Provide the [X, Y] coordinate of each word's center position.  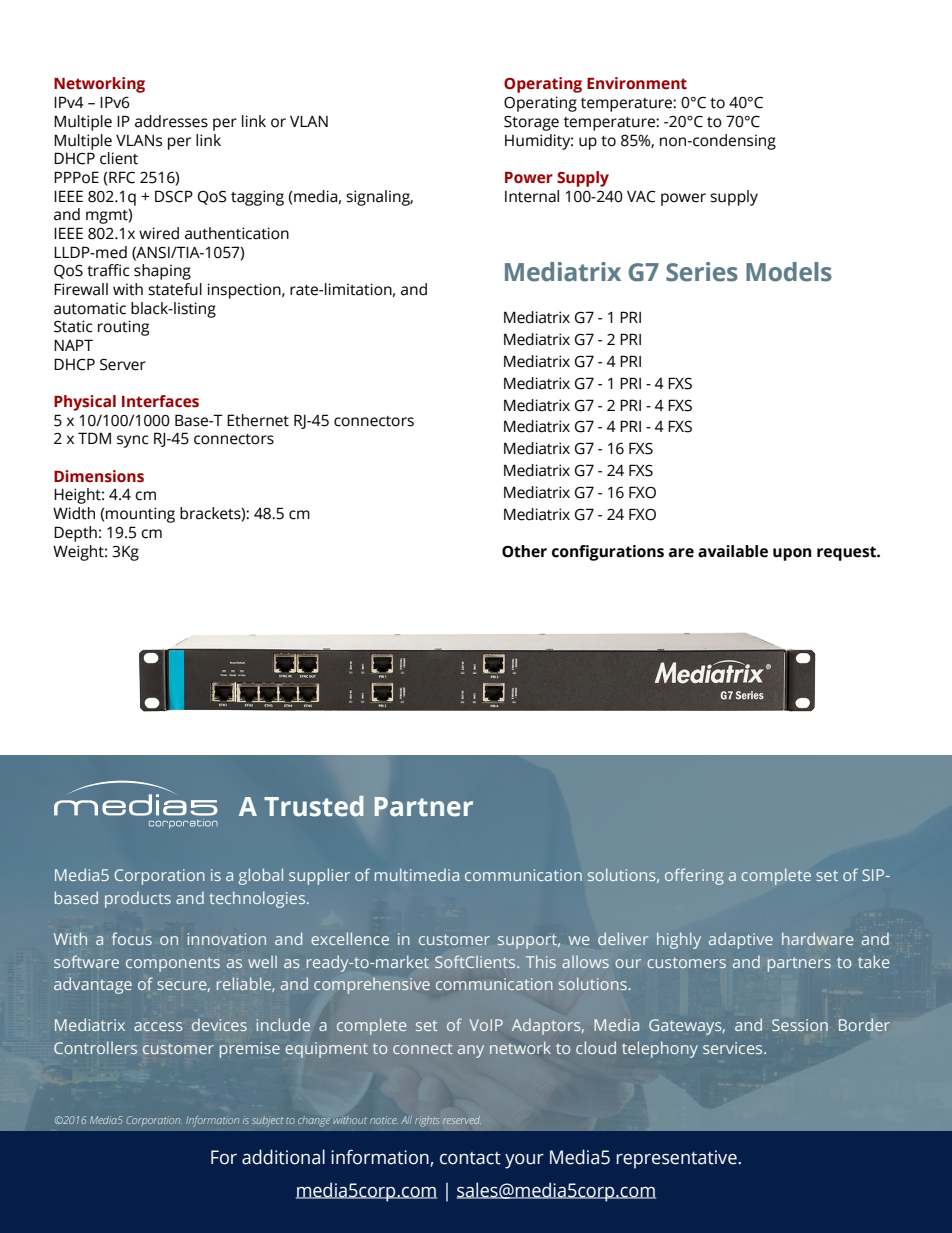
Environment [637, 83]
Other [524, 551]
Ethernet [258, 420]
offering [694, 876]
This [541, 961]
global [261, 876]
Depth [75, 534]
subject [267, 1121]
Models [789, 272]
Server [123, 365]
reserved [462, 1120]
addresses [171, 121]
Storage [531, 123]
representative [678, 1159]
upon [792, 554]
